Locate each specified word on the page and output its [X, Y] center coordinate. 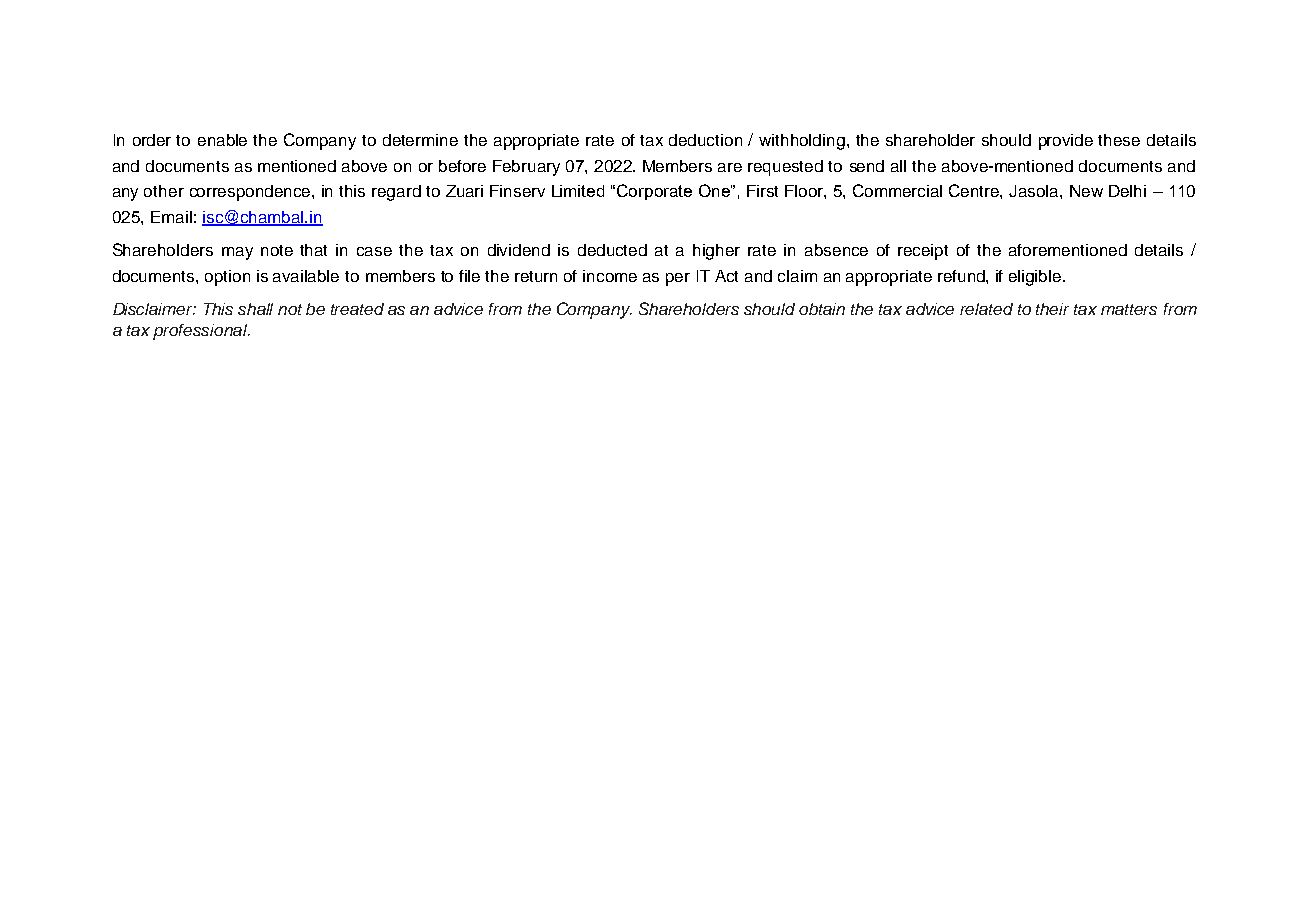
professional [201, 332]
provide [1066, 142]
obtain [822, 309]
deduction [705, 140]
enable [222, 140]
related [986, 309]
